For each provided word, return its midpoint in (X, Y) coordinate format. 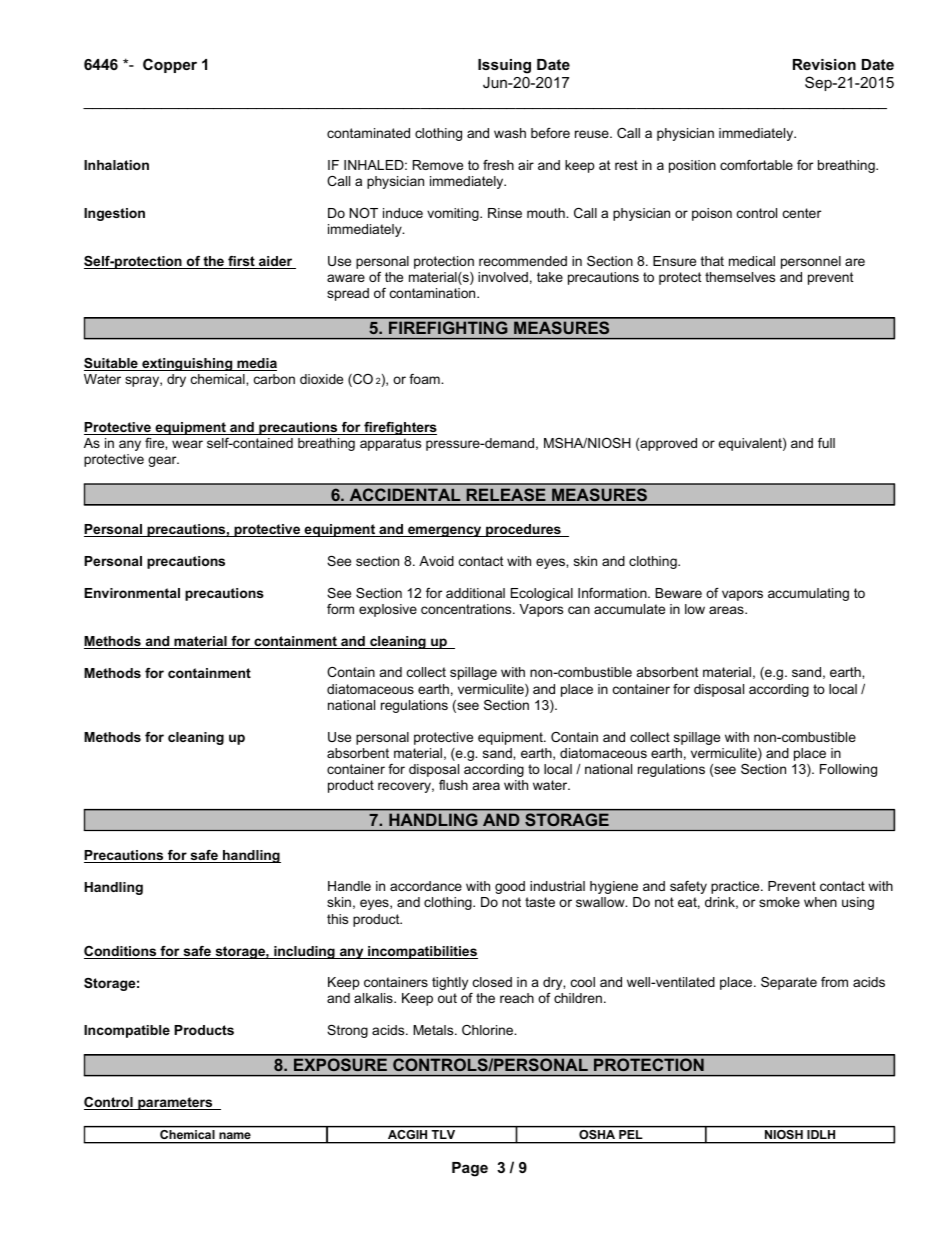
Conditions (121, 952)
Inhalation (116, 165)
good (510, 887)
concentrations (467, 609)
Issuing (504, 66)
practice (736, 887)
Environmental (132, 593)
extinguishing (187, 364)
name (235, 1135)
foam (425, 379)
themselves (740, 277)
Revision (824, 64)
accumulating (808, 594)
